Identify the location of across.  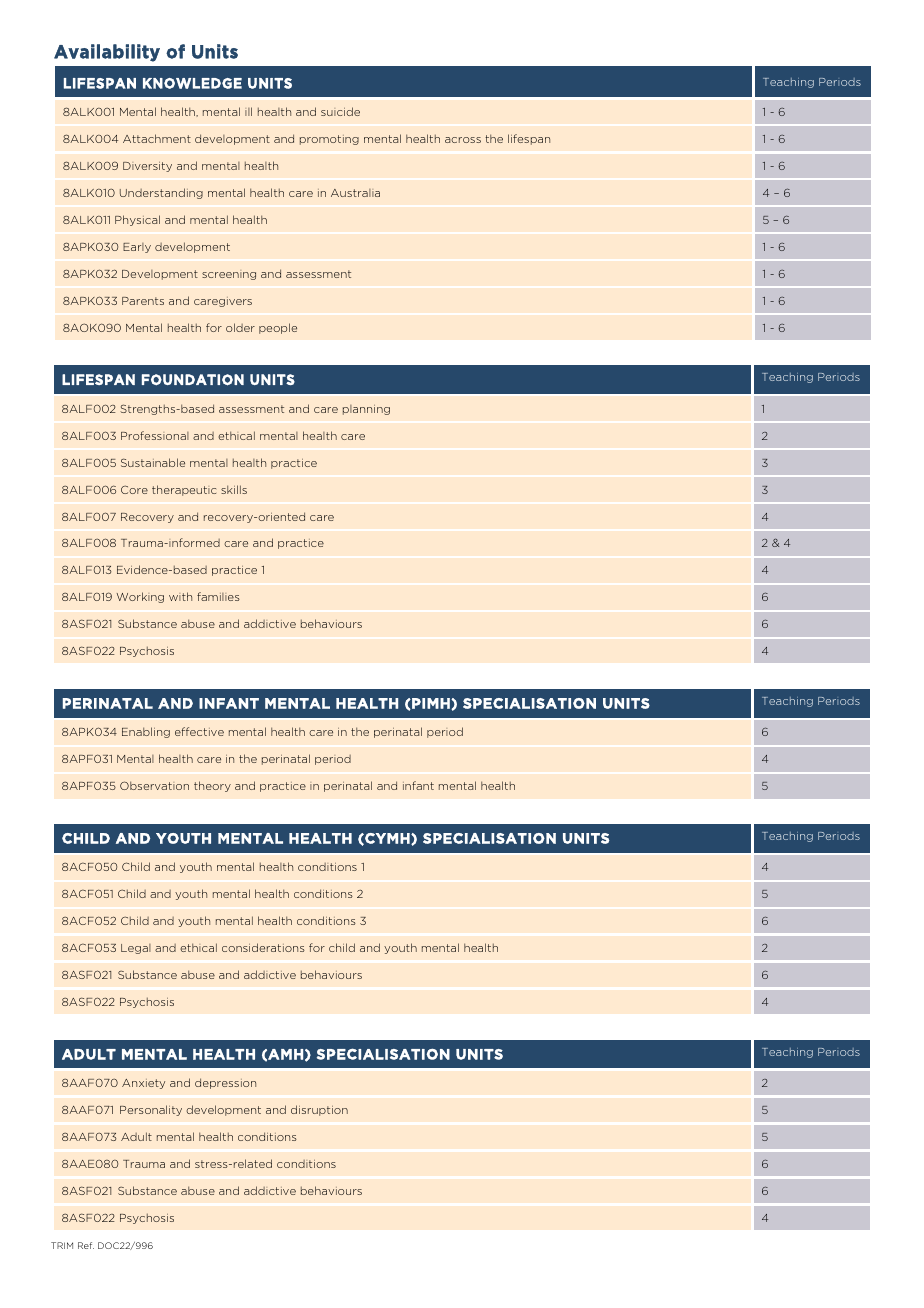
(463, 140).
